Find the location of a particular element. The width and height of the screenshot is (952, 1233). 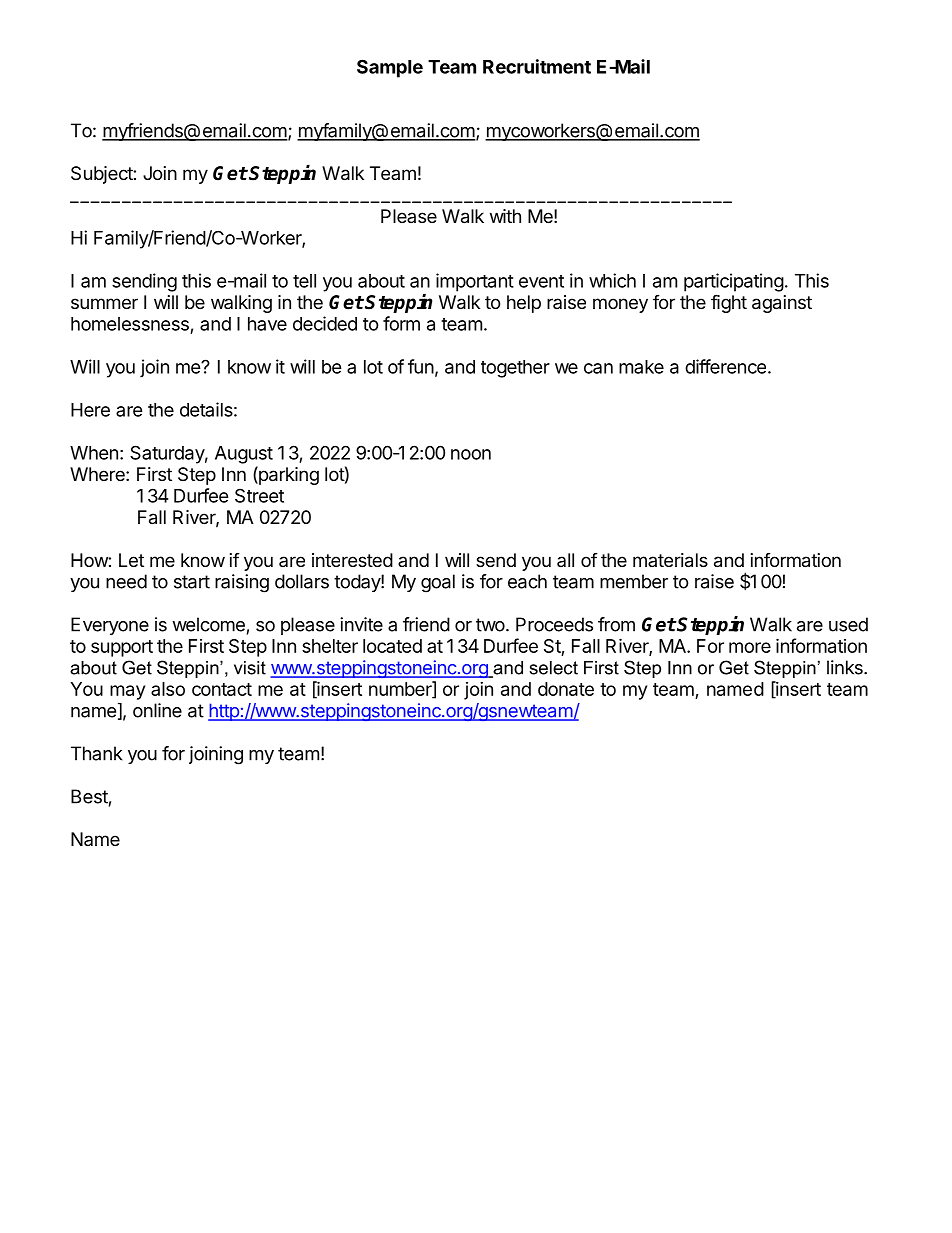

difference is located at coordinates (725, 366).
